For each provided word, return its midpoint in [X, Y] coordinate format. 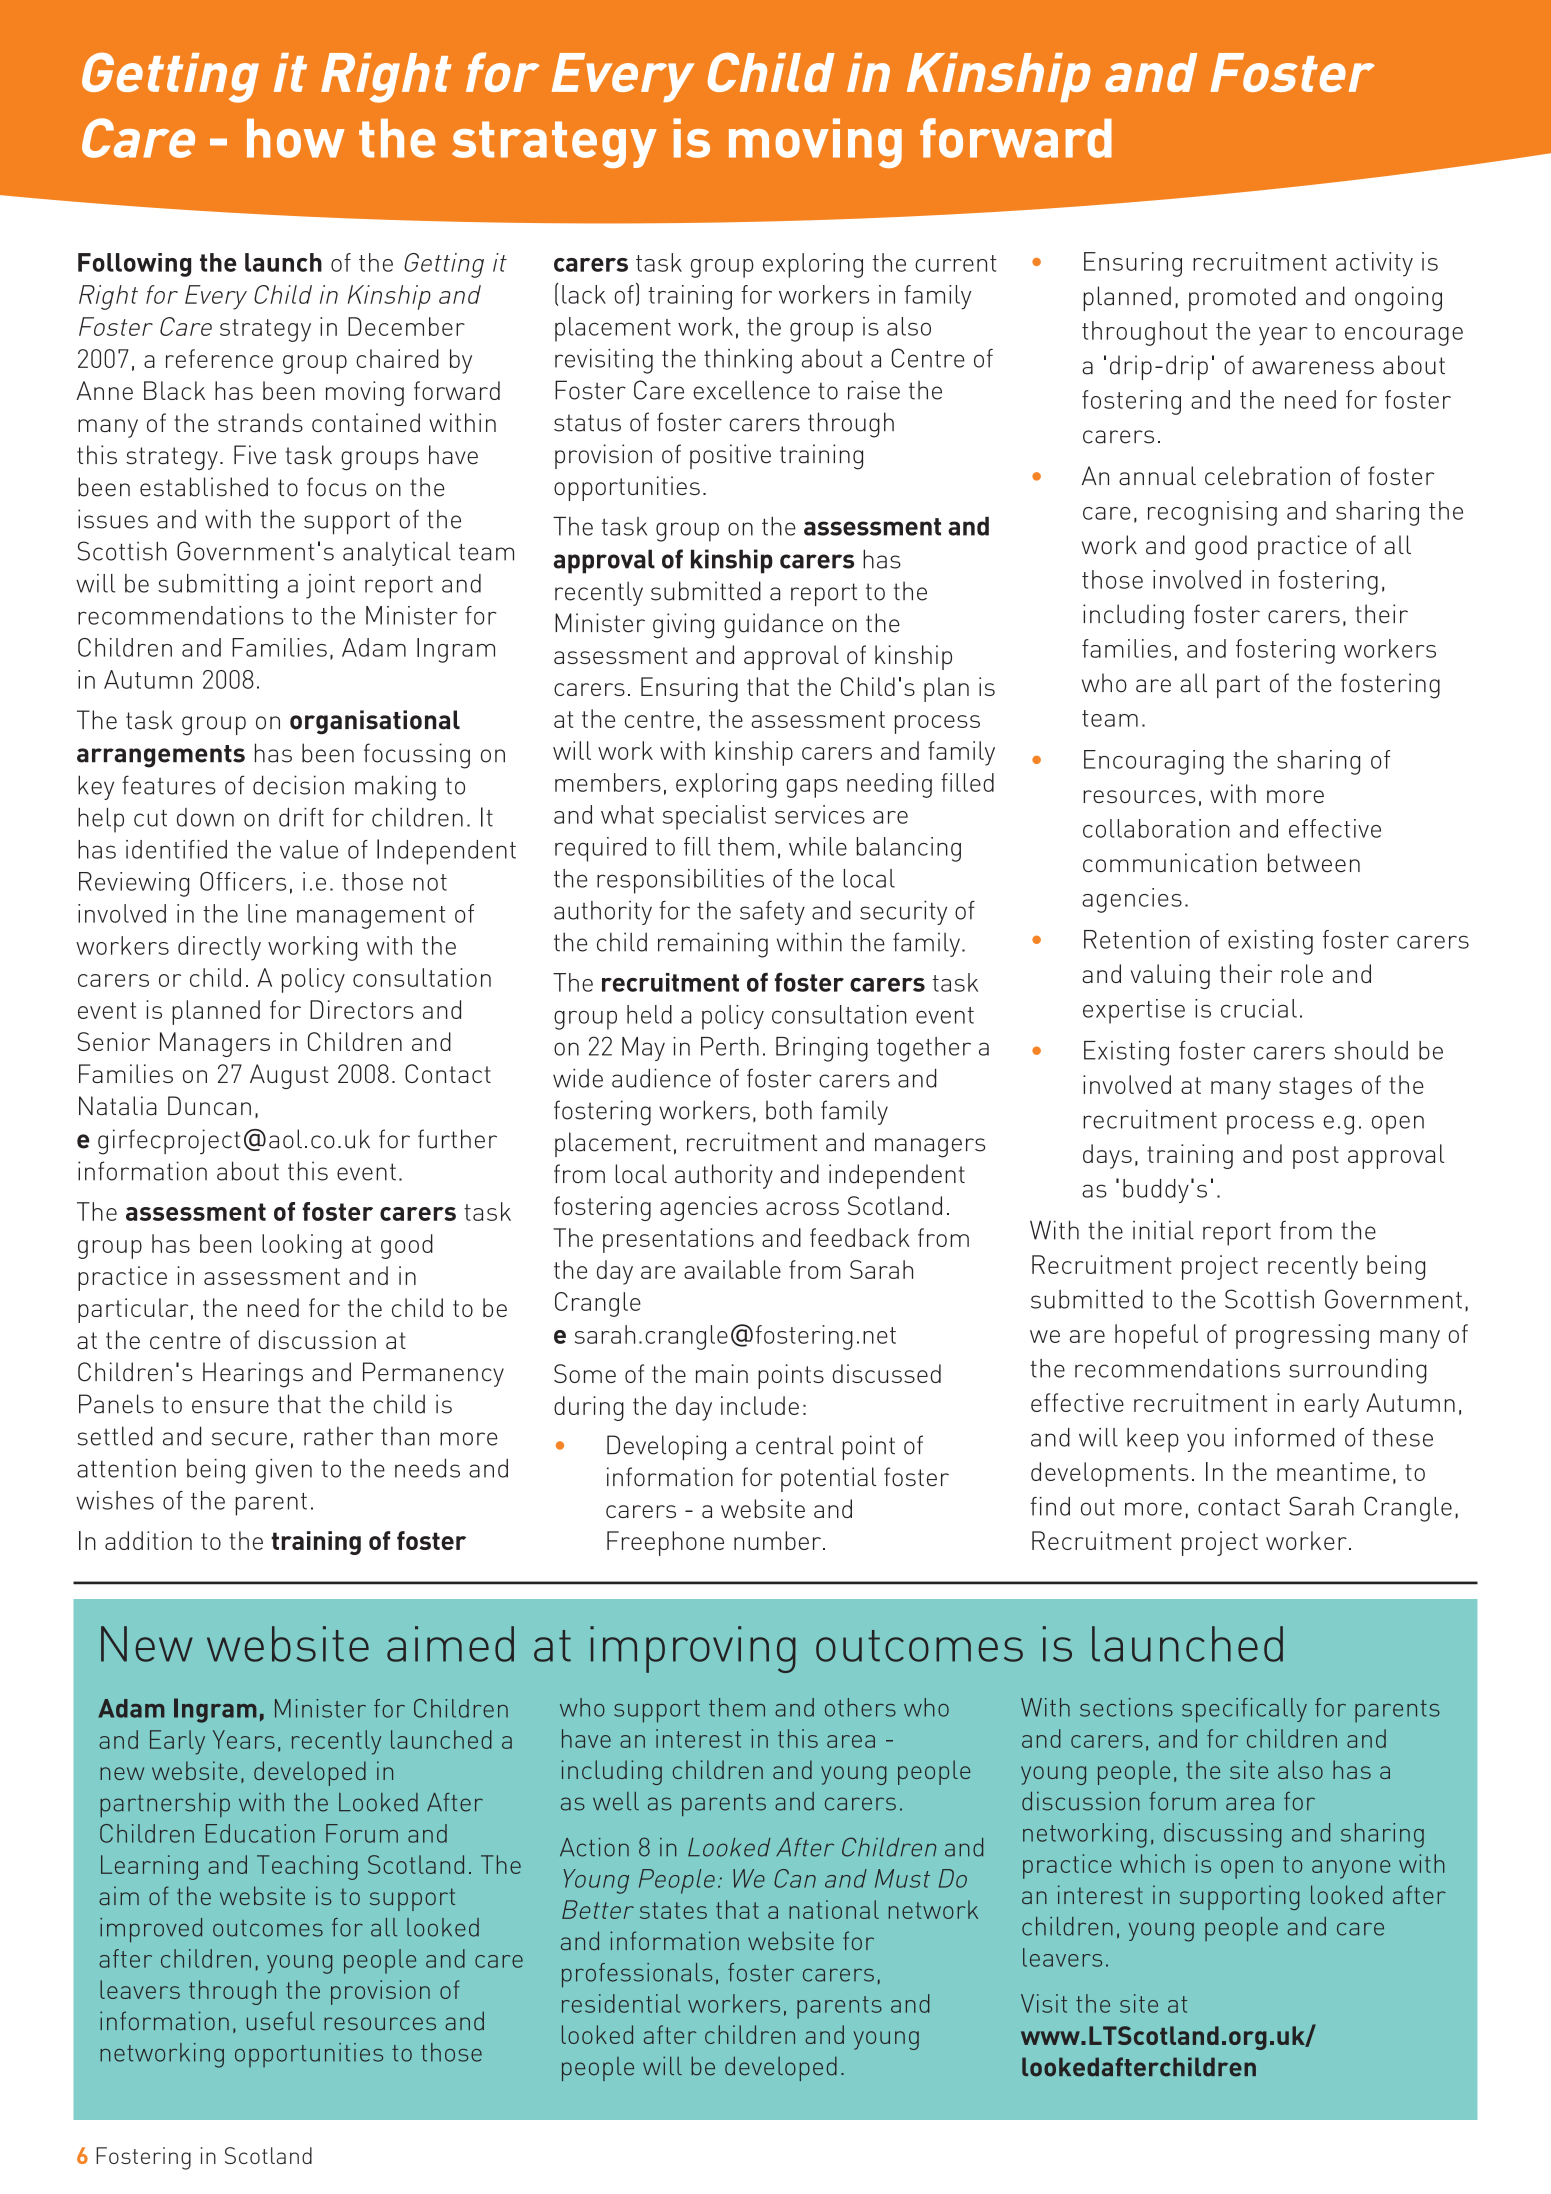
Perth [730, 1046]
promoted [1242, 298]
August [289, 1076]
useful [281, 2020]
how [296, 138]
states [673, 1910]
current [956, 263]
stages [1315, 1088]
